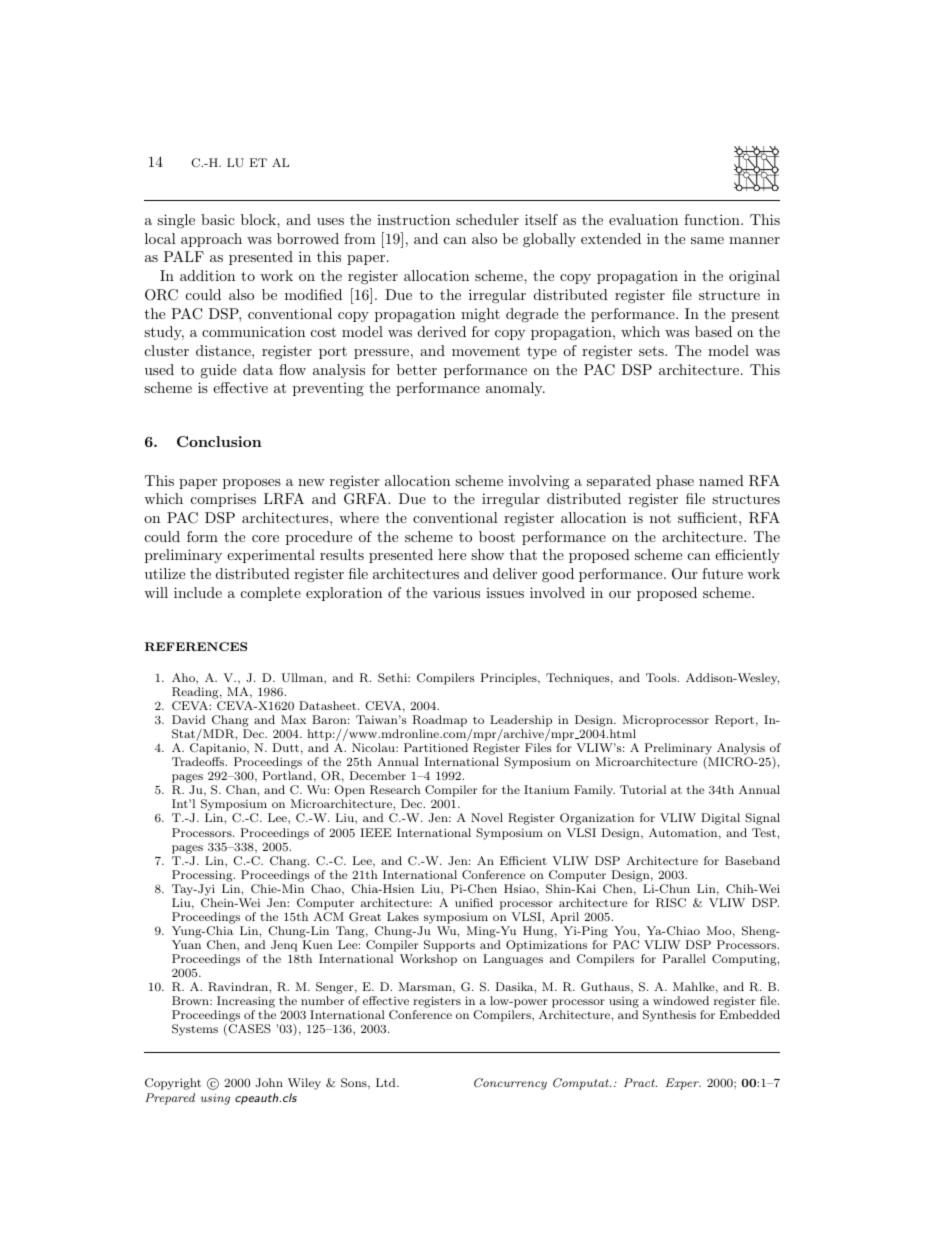  I want to click on various, so click(456, 592).
